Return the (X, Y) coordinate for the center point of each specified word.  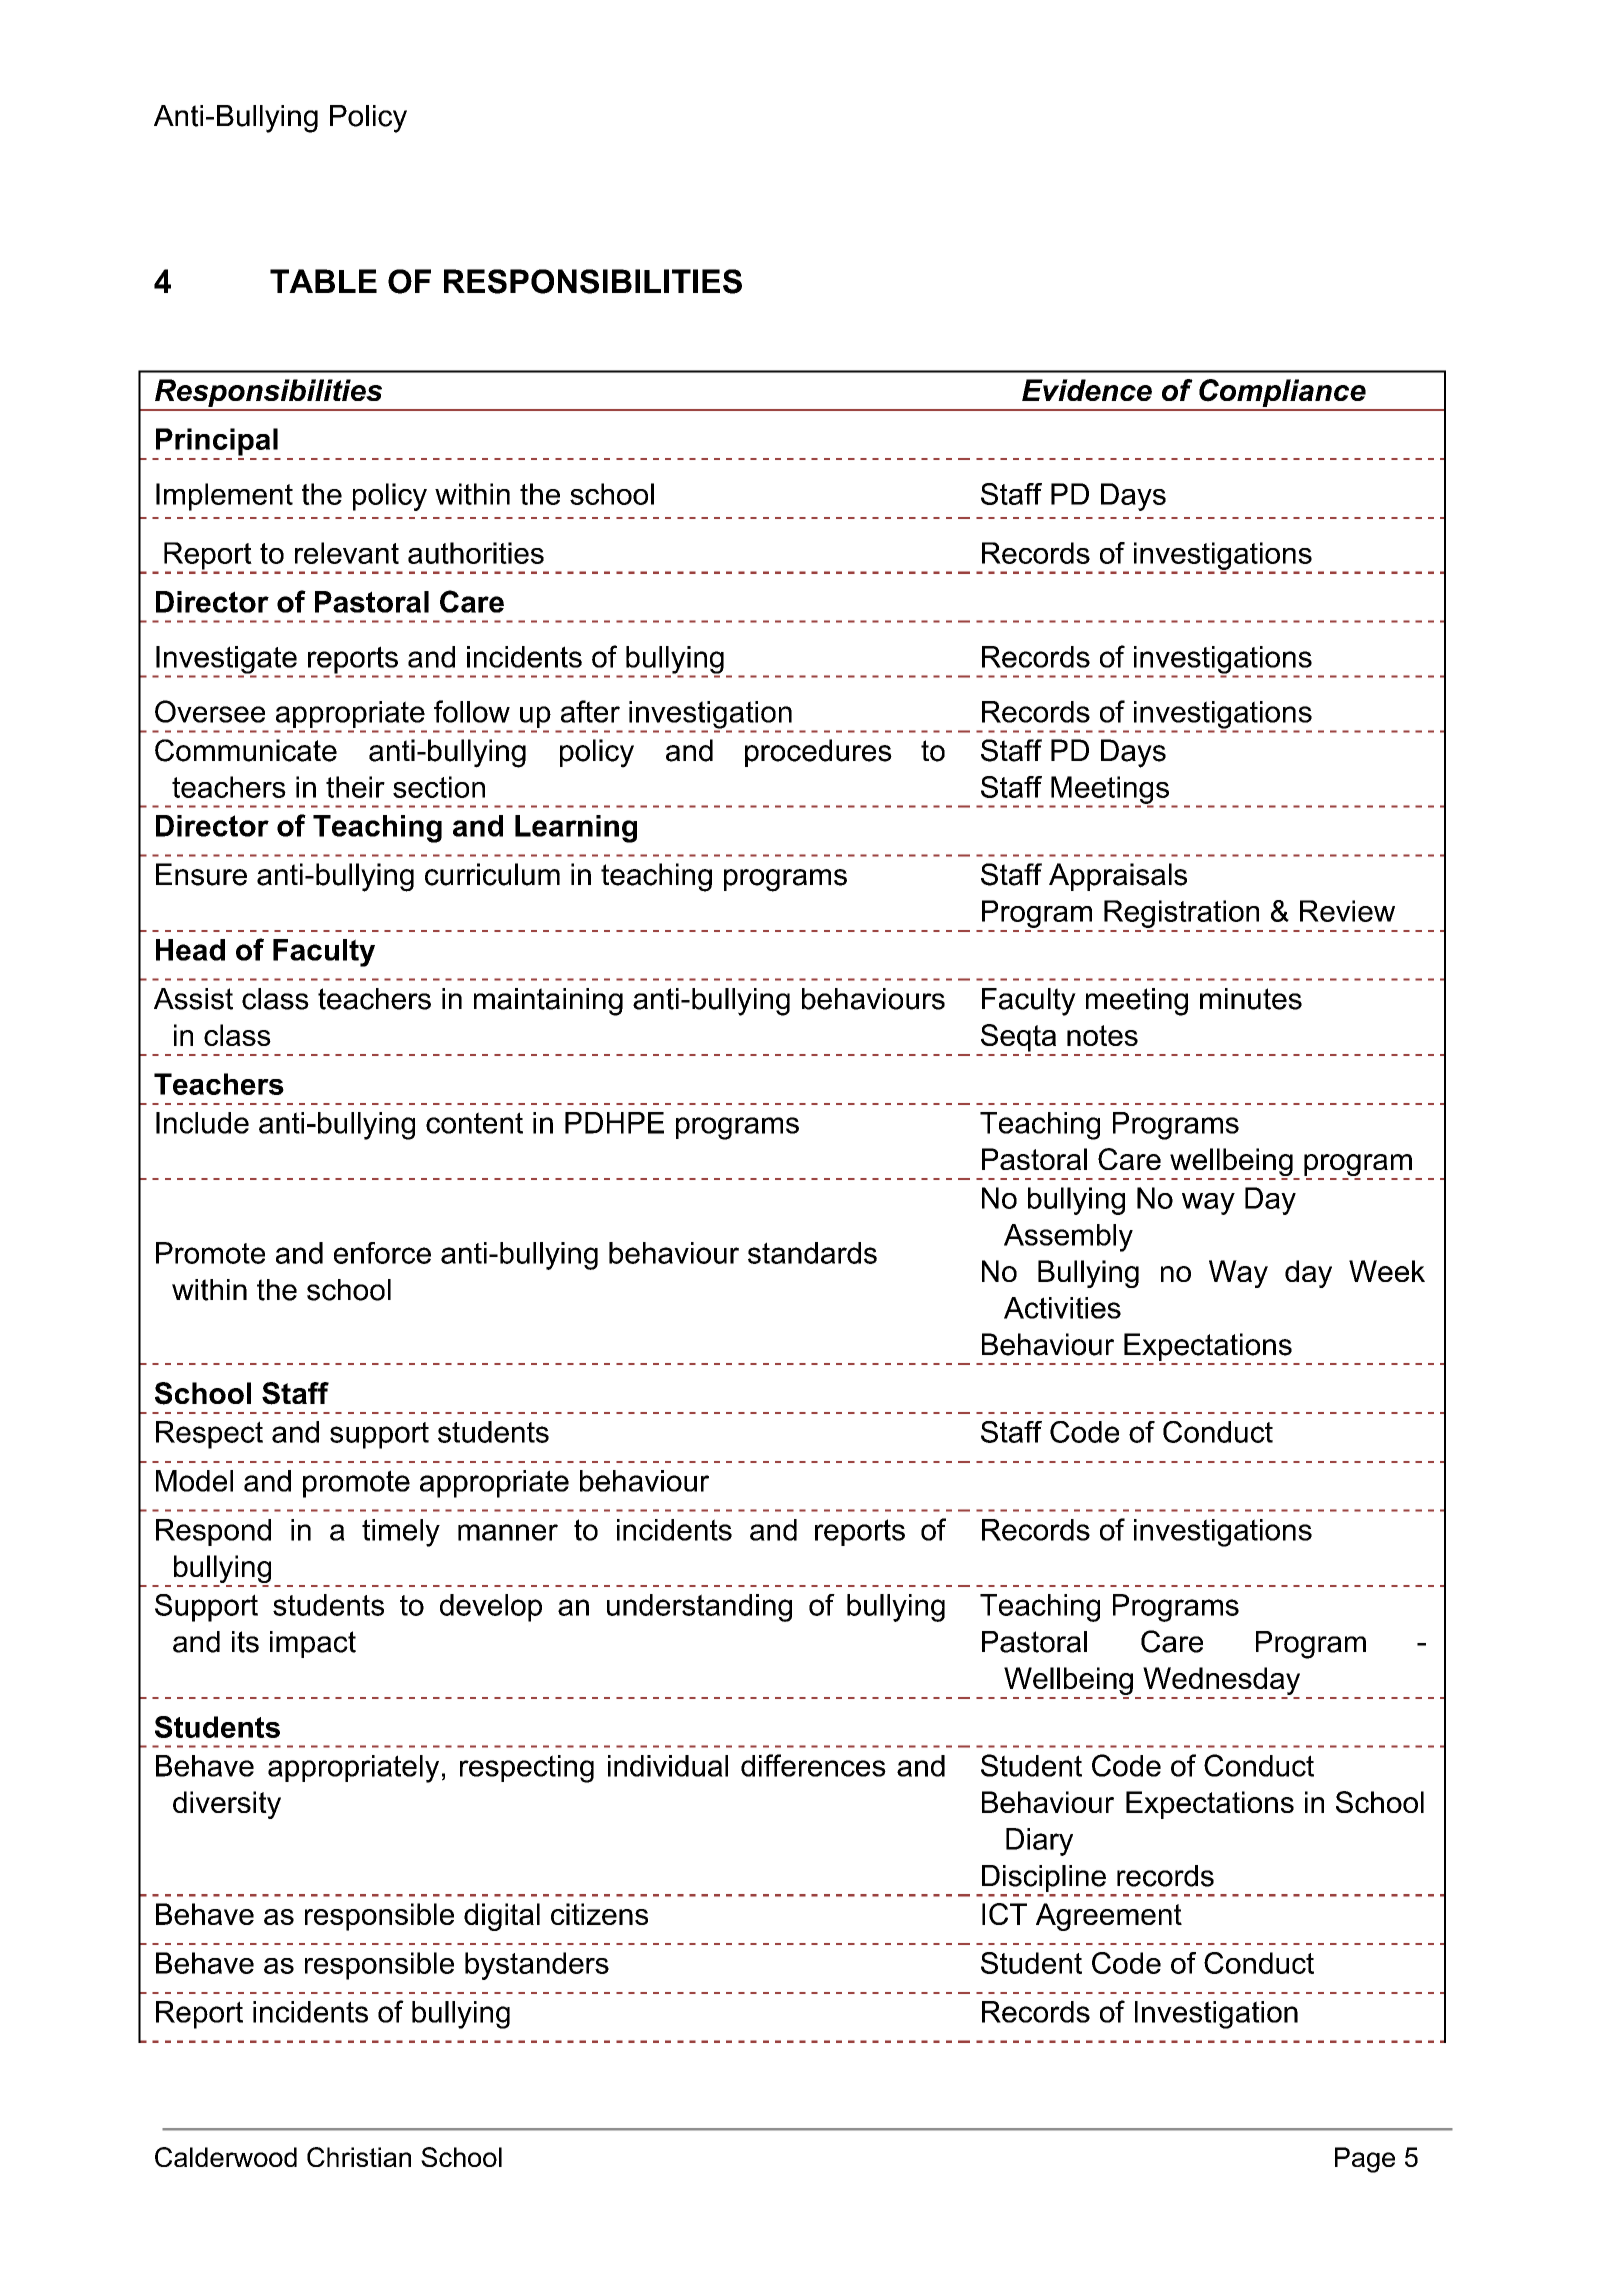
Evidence (1087, 390)
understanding (699, 1608)
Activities (1062, 1308)
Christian (359, 2157)
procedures (818, 753)
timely (401, 1533)
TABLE (323, 281)
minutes (1251, 999)
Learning (576, 829)
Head (190, 950)
